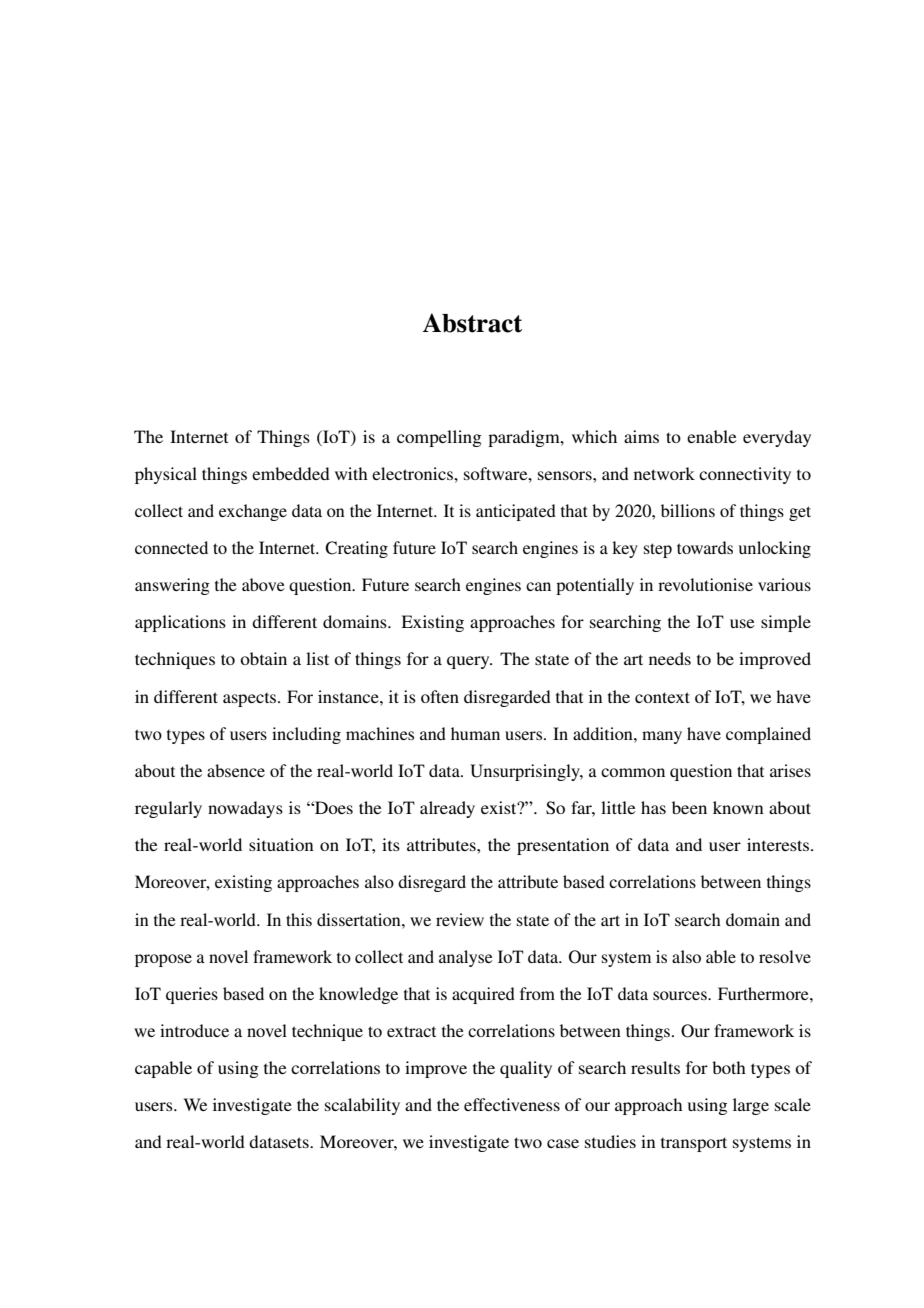  I want to click on effectiveness, so click(512, 1104).
